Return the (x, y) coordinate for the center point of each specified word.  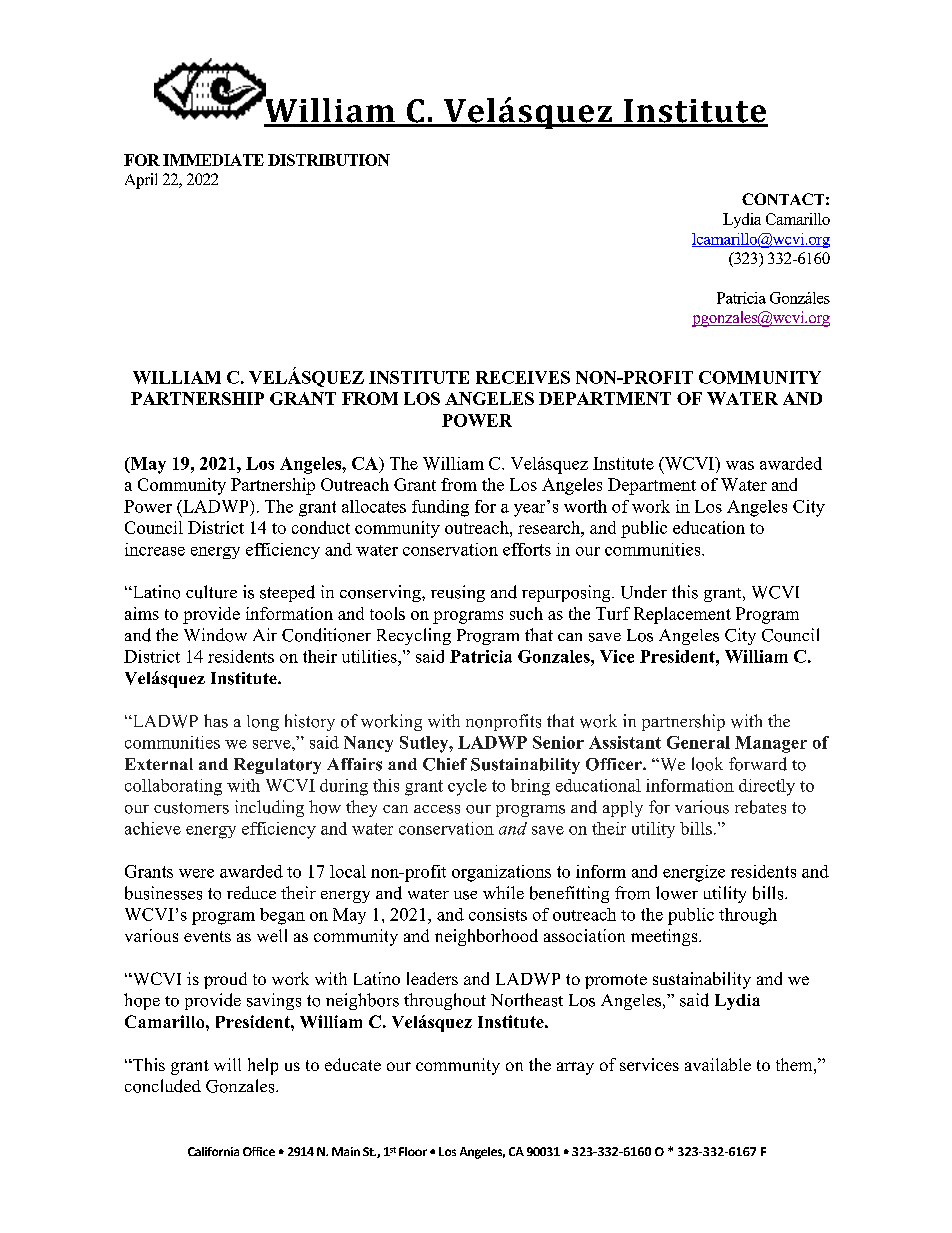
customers (191, 808)
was (740, 465)
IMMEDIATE (213, 160)
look (707, 764)
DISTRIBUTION (329, 160)
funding (440, 508)
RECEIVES (523, 377)
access (437, 809)
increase (155, 549)
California (213, 1151)
